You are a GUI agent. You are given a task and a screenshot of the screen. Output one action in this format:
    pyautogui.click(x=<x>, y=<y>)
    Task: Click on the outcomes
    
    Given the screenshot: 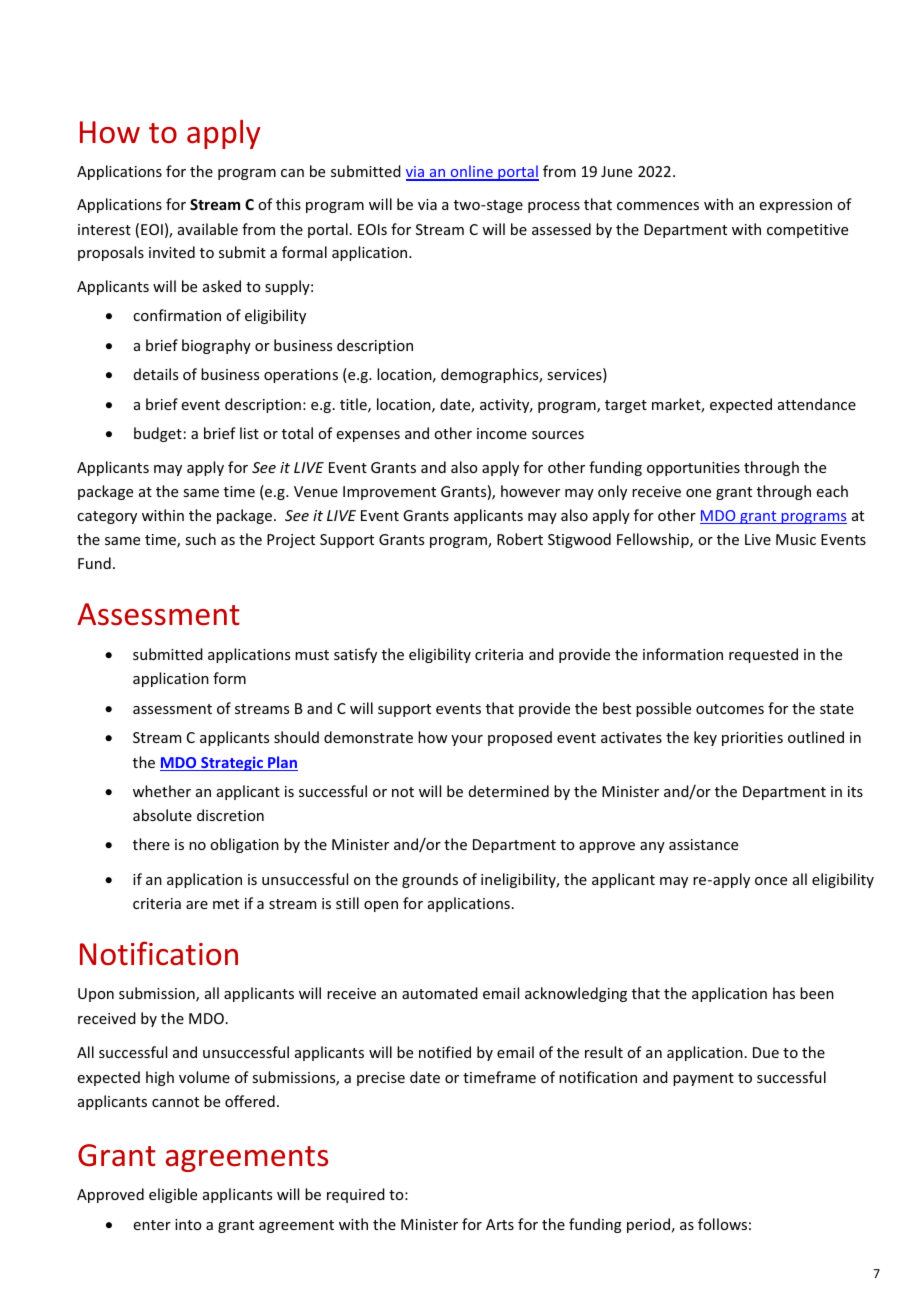 What is the action you would take?
    pyautogui.click(x=730, y=709)
